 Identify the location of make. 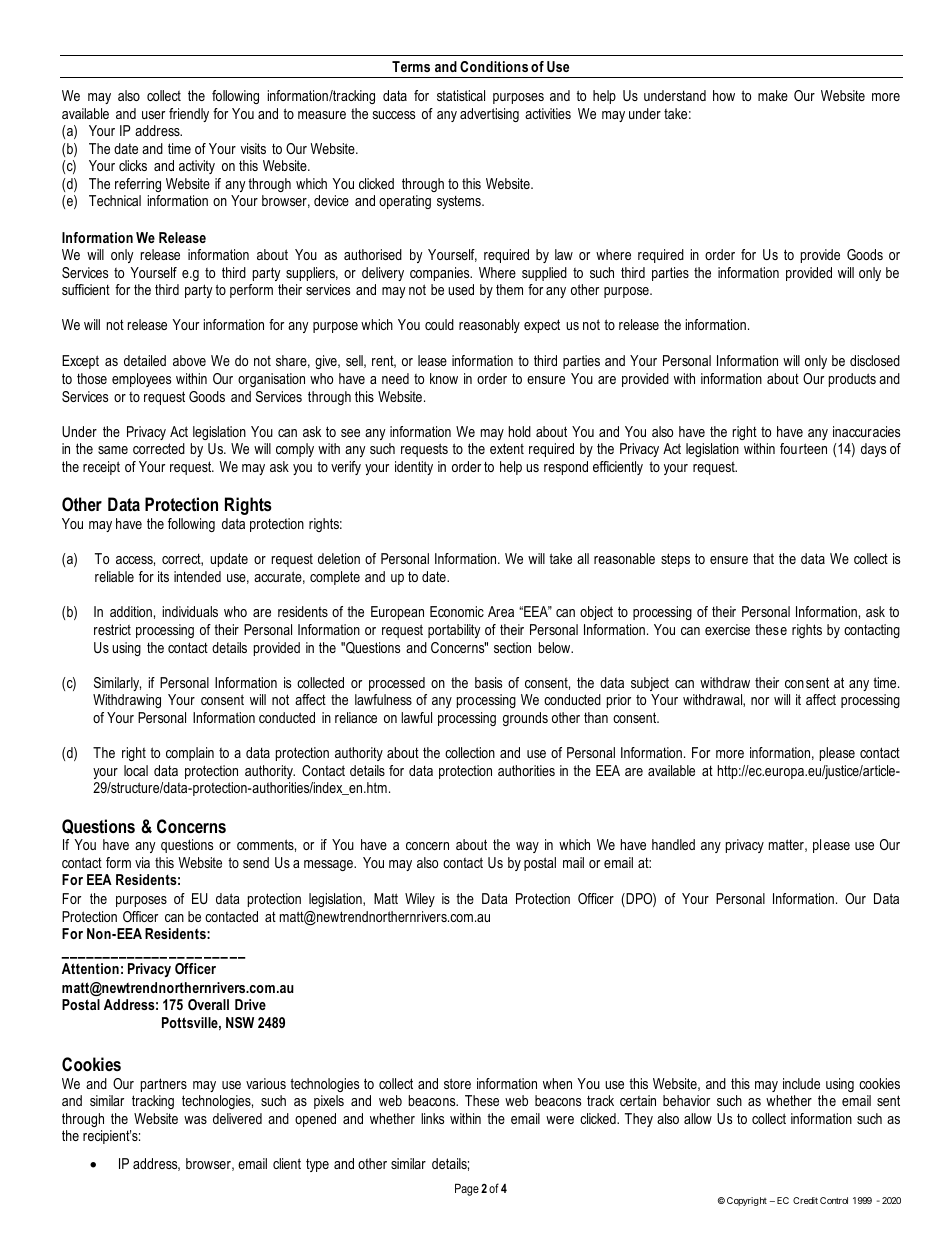
(773, 95).
